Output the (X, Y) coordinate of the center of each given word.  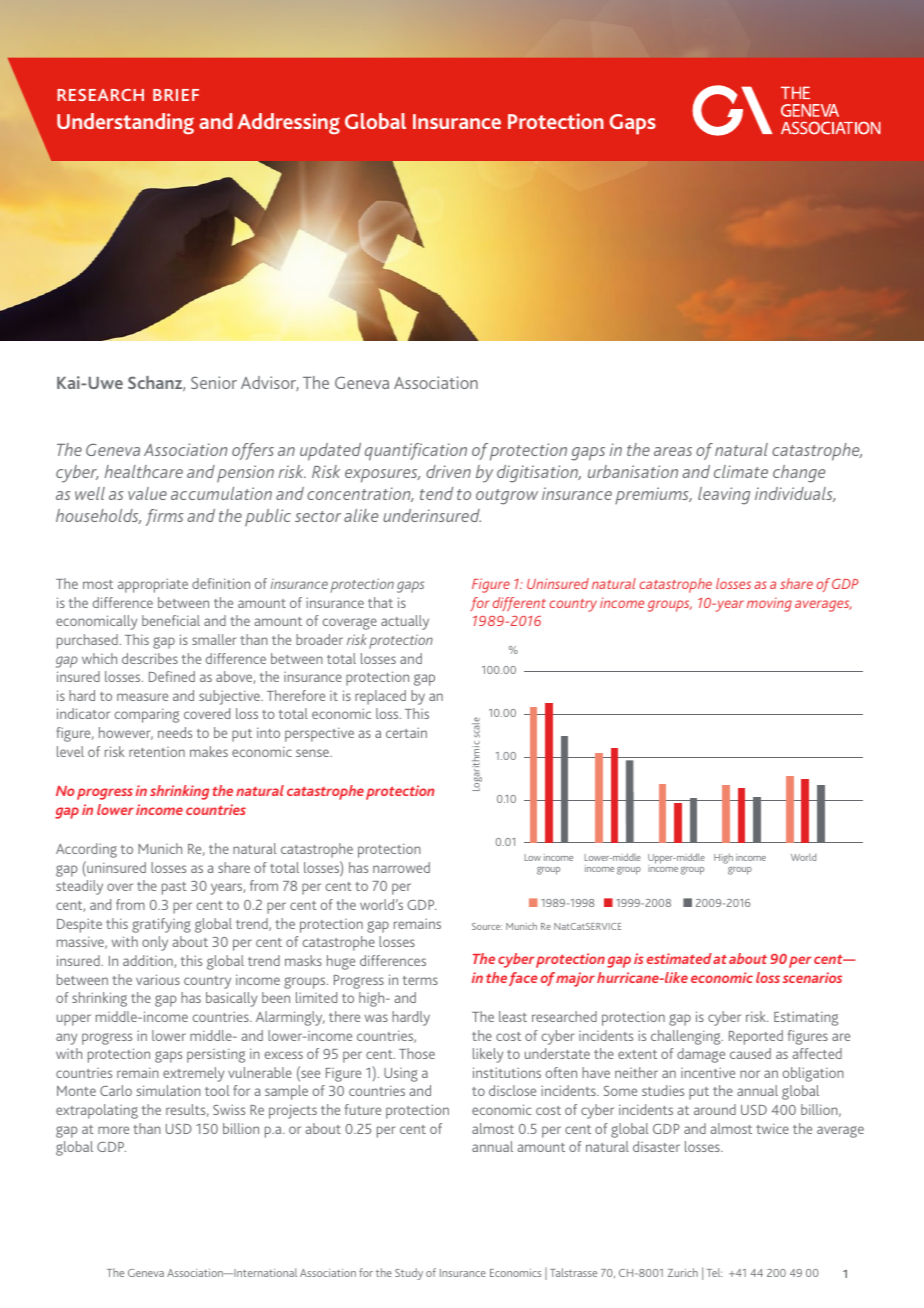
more (113, 1130)
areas (673, 451)
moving (769, 605)
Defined (172, 676)
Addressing (288, 123)
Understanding (125, 124)
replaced (380, 697)
